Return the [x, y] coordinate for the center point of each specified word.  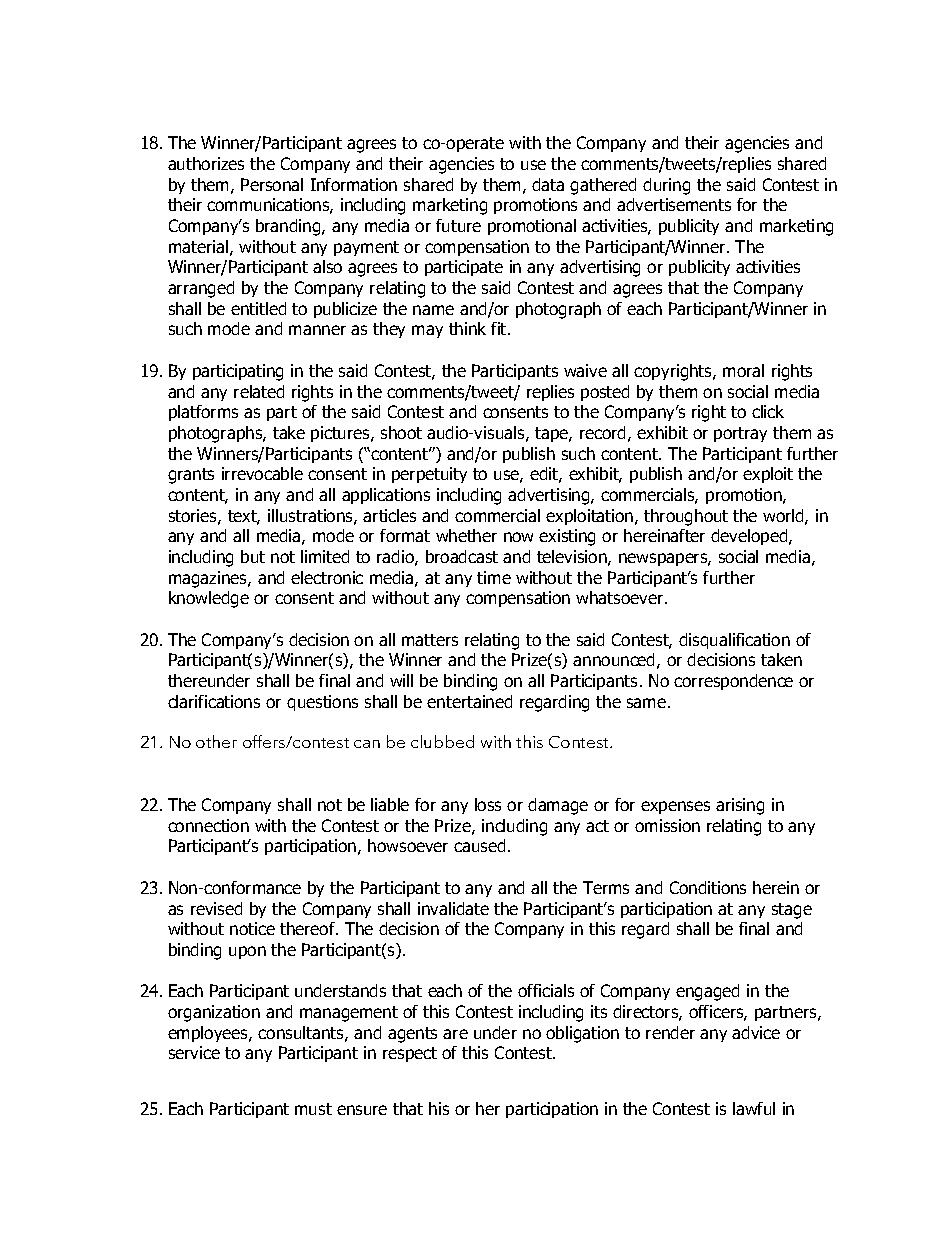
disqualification [734, 641]
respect [410, 1054]
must [313, 1109]
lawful [754, 1108]
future [458, 225]
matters [430, 640]
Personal [272, 184]
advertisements [674, 204]
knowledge [209, 599]
